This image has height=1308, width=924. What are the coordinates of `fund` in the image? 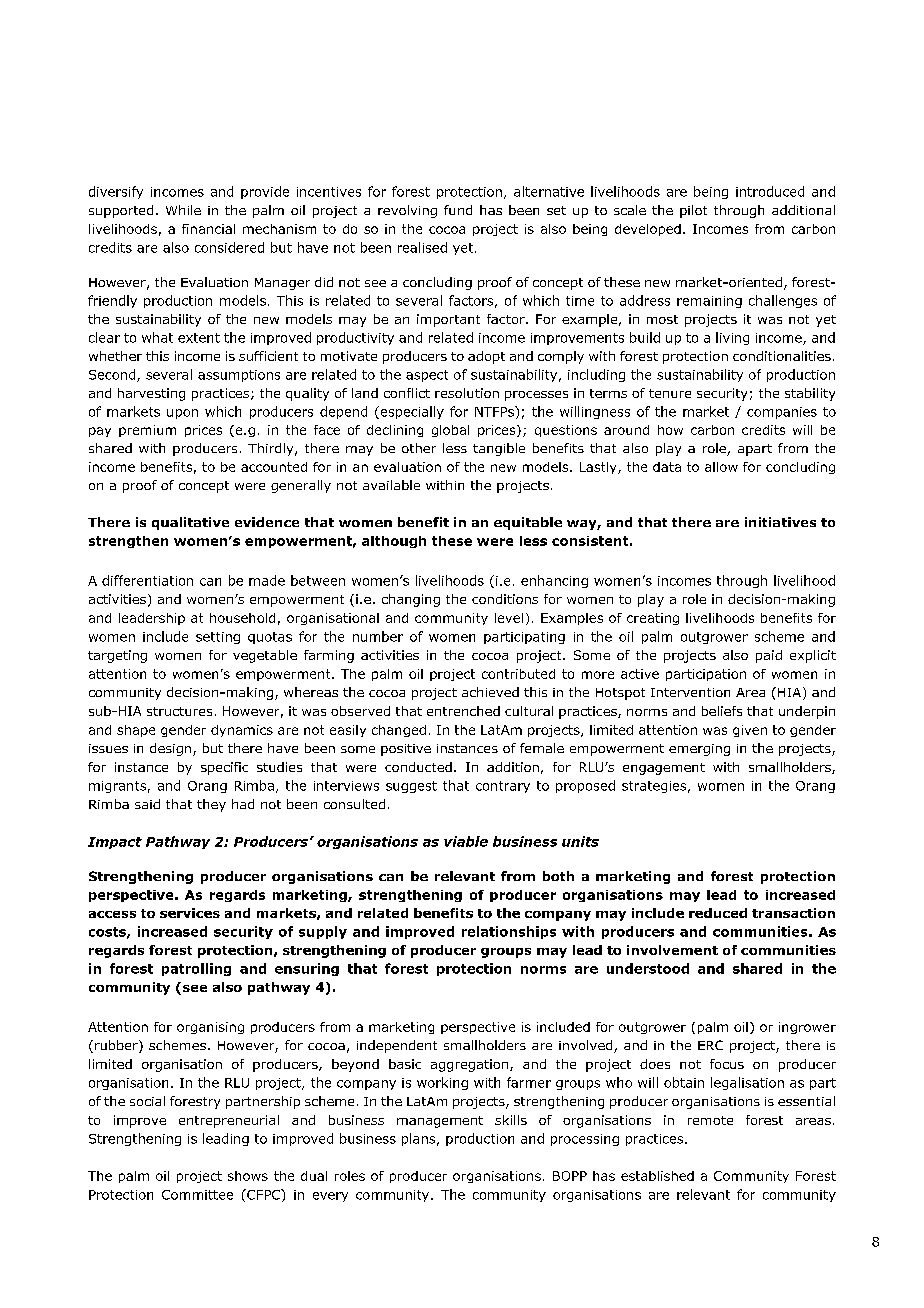 It's located at (458, 210).
